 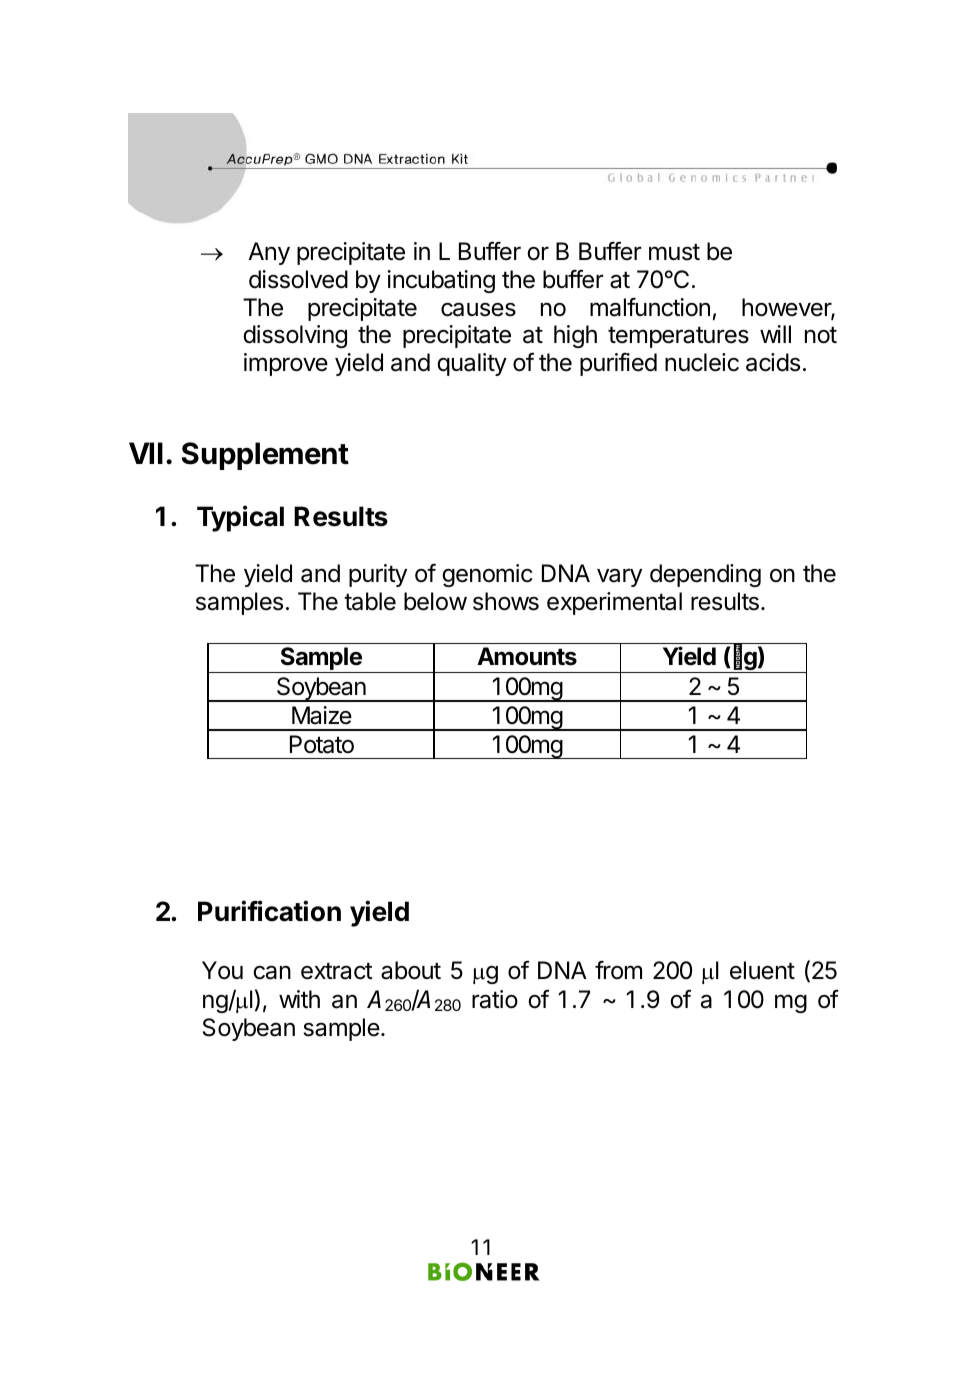 I want to click on Potato, so click(x=322, y=744).
